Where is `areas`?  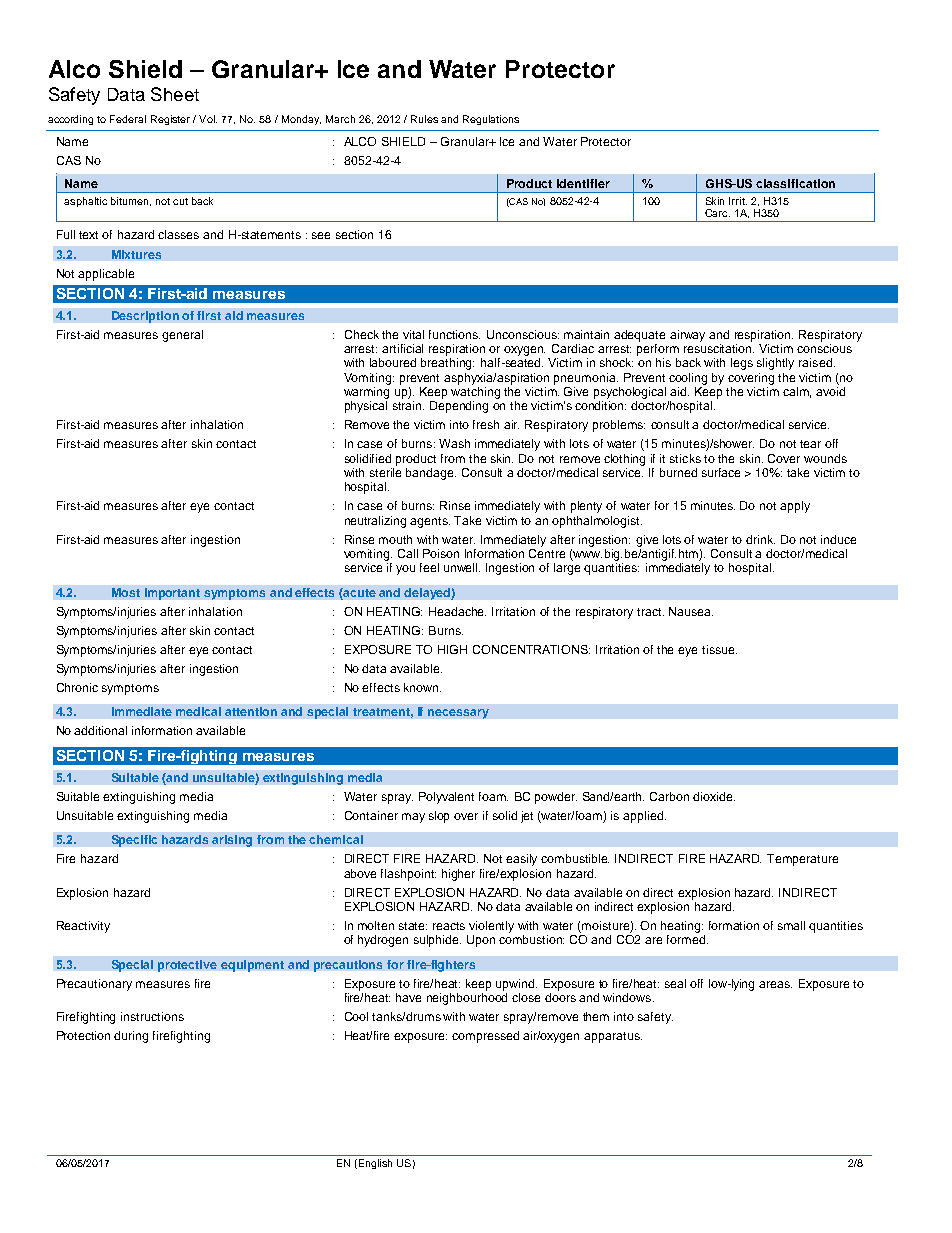
areas is located at coordinates (775, 984).
